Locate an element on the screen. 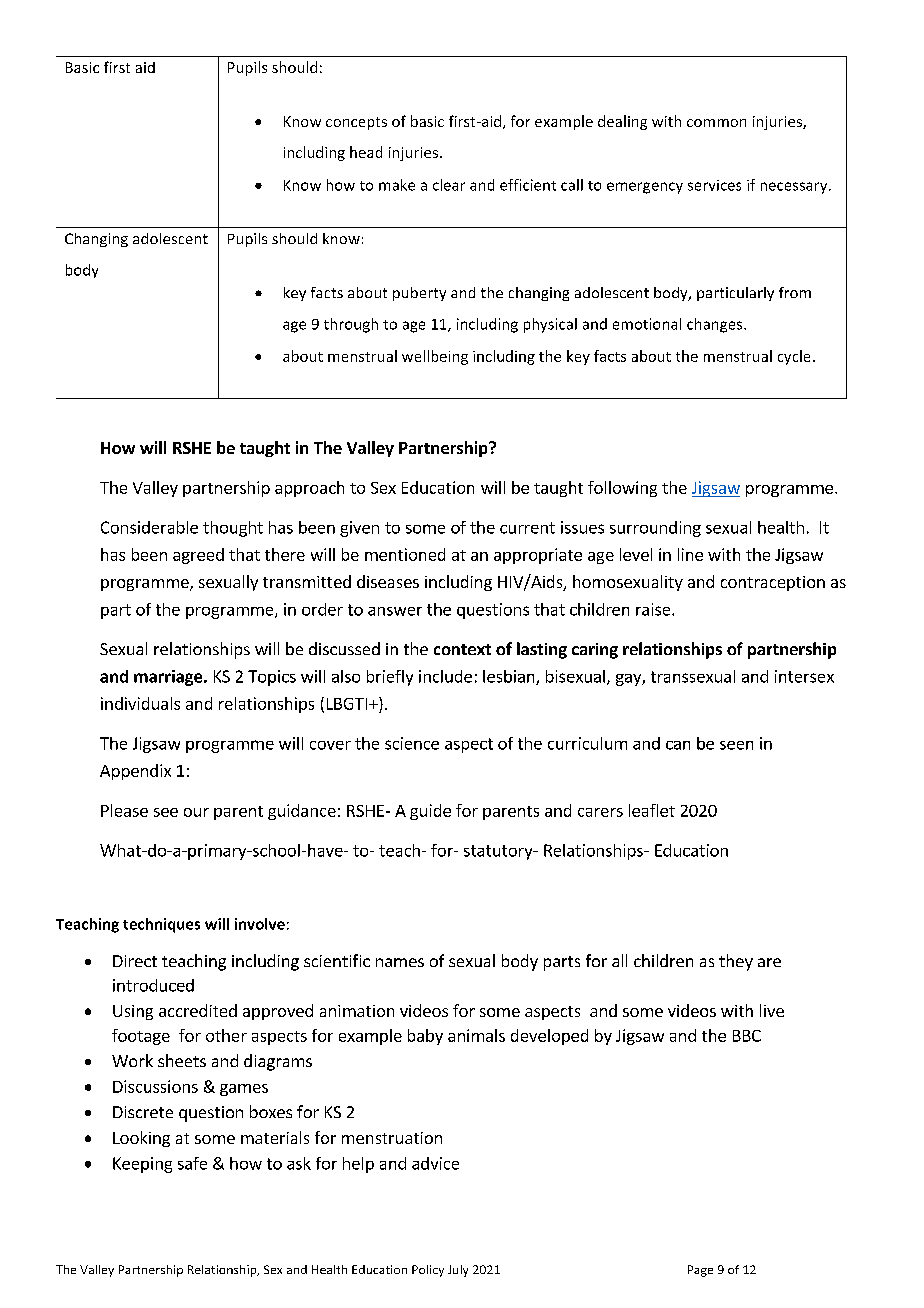 This screenshot has width=924, height=1308. services is located at coordinates (714, 185).
